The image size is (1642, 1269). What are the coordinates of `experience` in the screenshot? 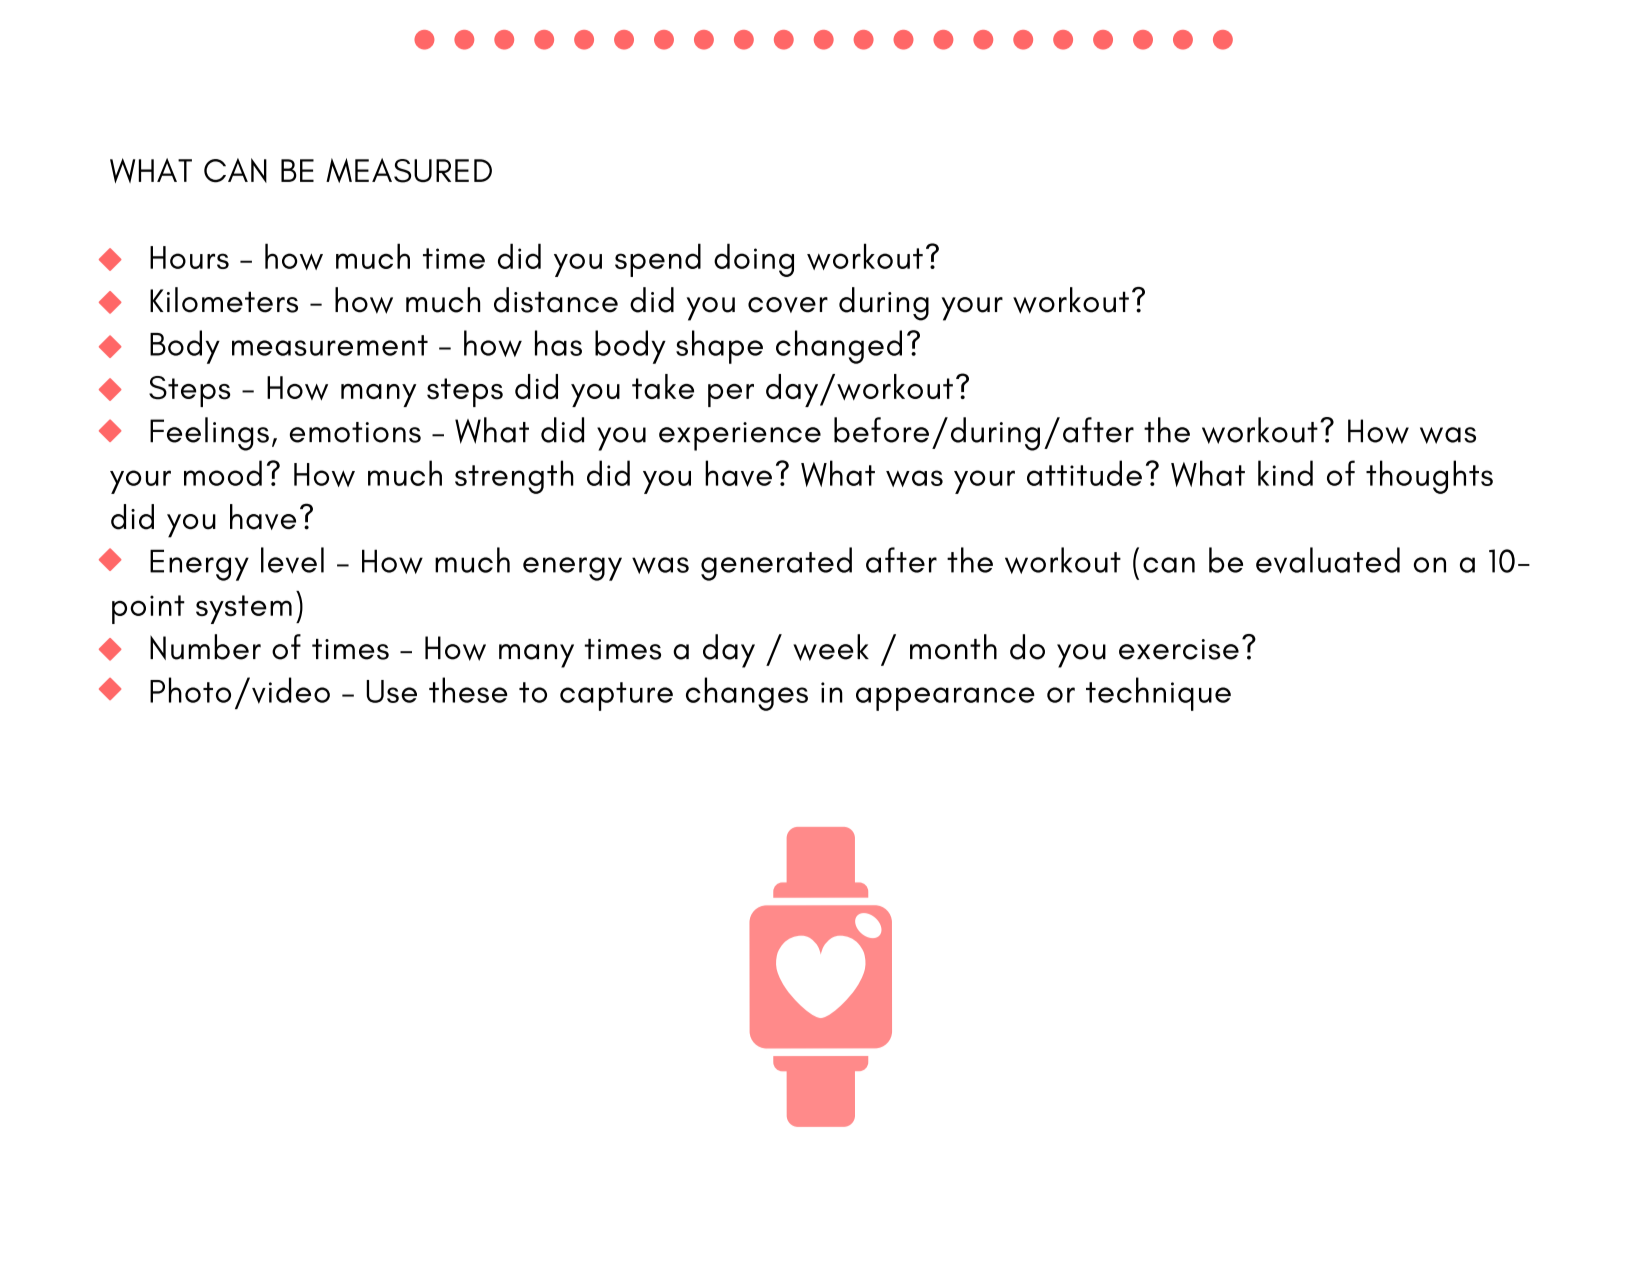 It's located at (740, 436).
